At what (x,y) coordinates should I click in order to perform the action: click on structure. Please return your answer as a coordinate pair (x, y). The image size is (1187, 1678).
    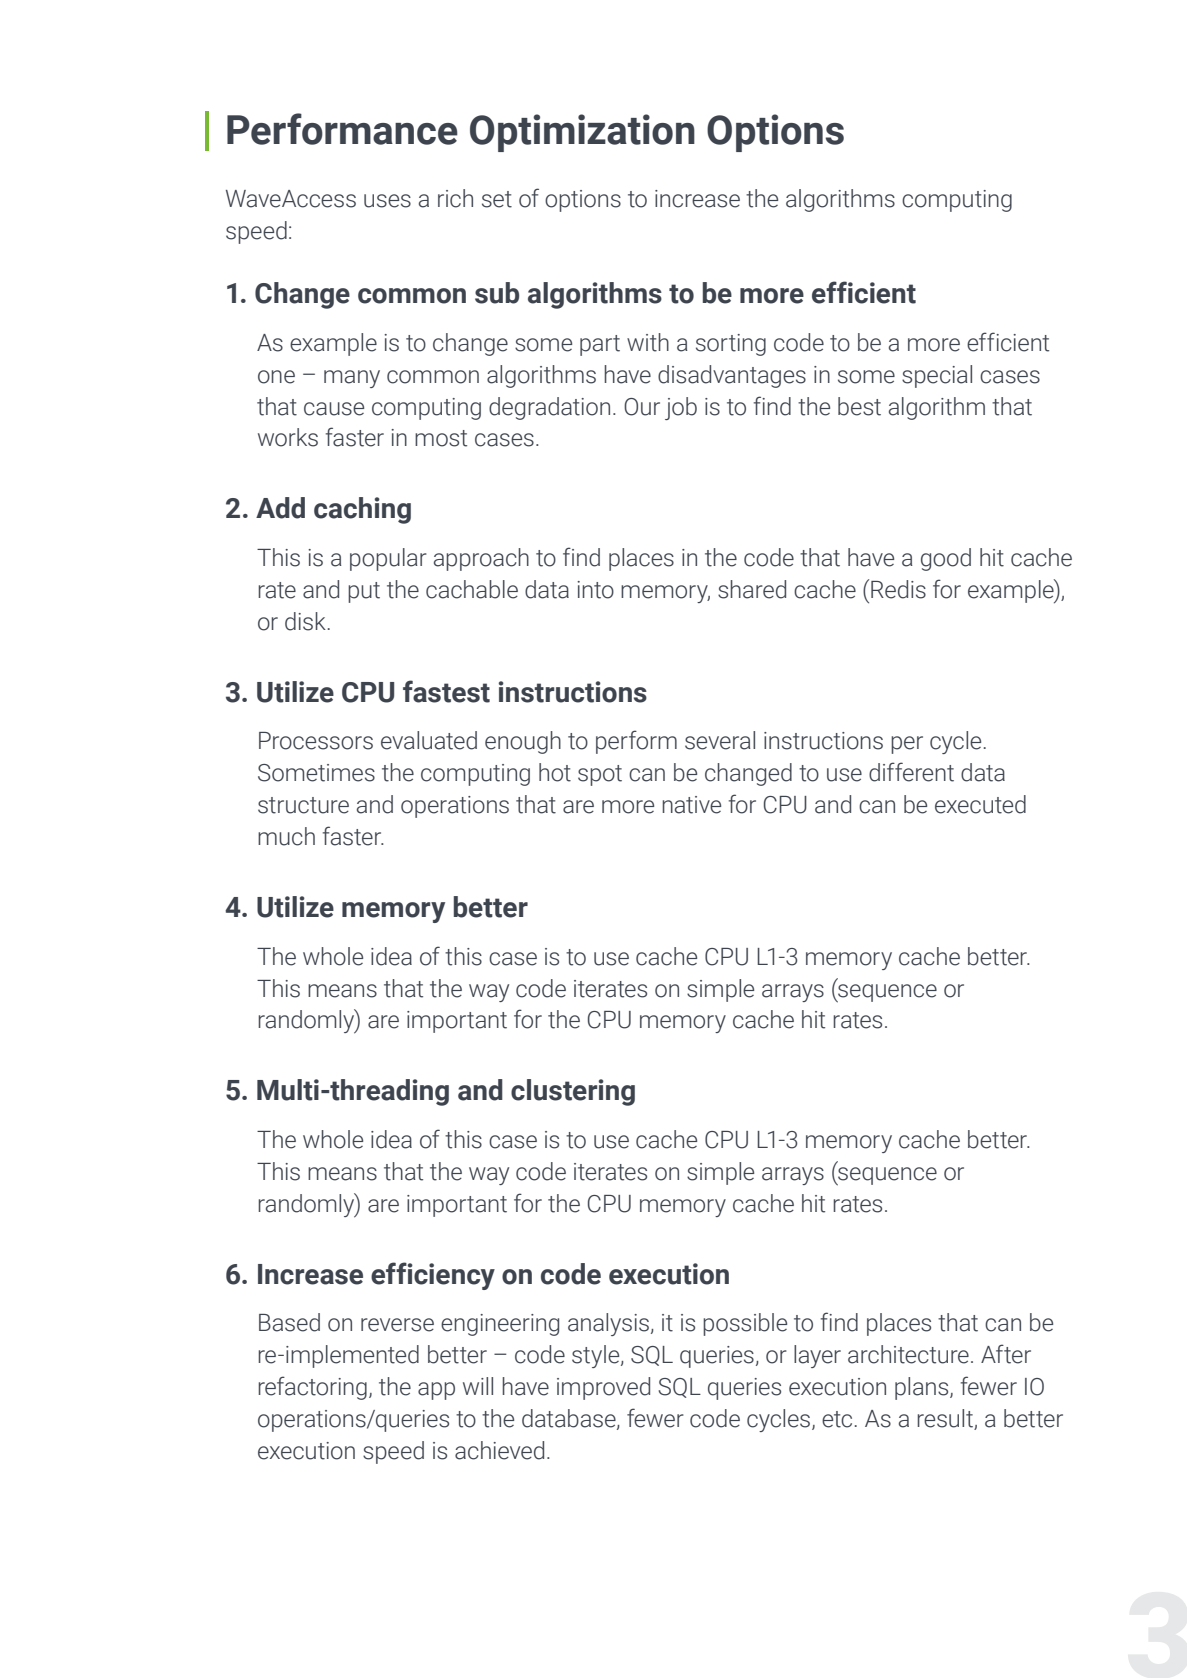
    Looking at the image, I should click on (303, 805).
